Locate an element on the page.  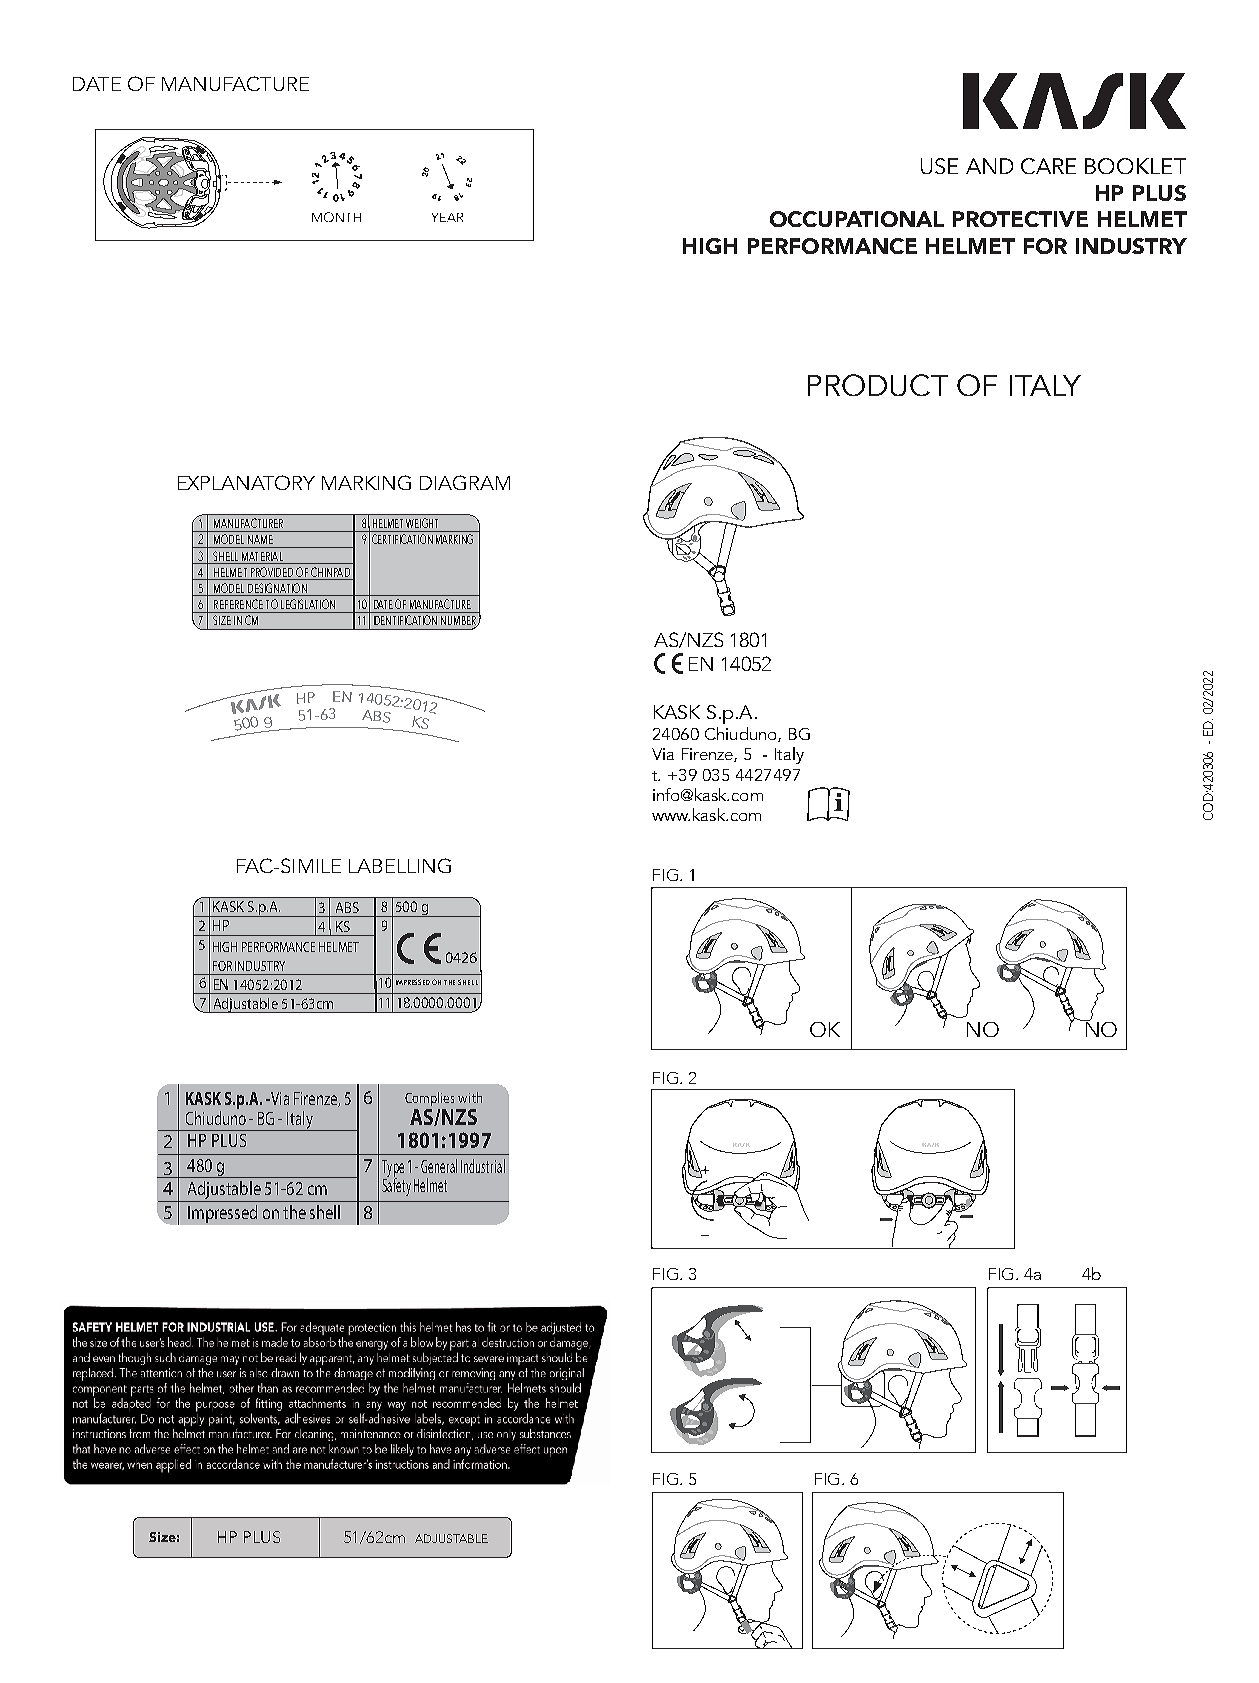
PROTECTIVE is located at coordinates (1020, 219).
